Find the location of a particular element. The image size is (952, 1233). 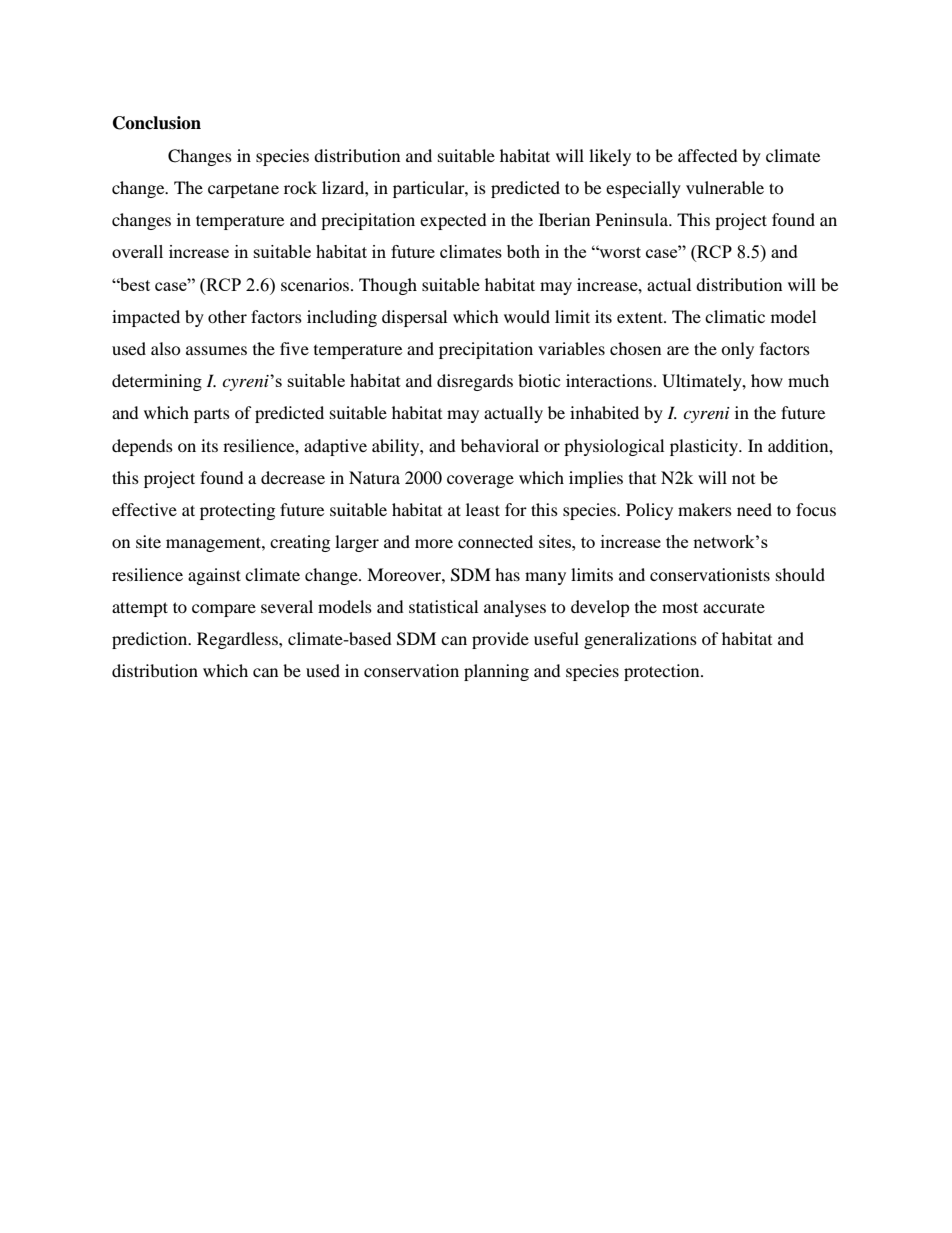

Regardless is located at coordinates (238, 640).
